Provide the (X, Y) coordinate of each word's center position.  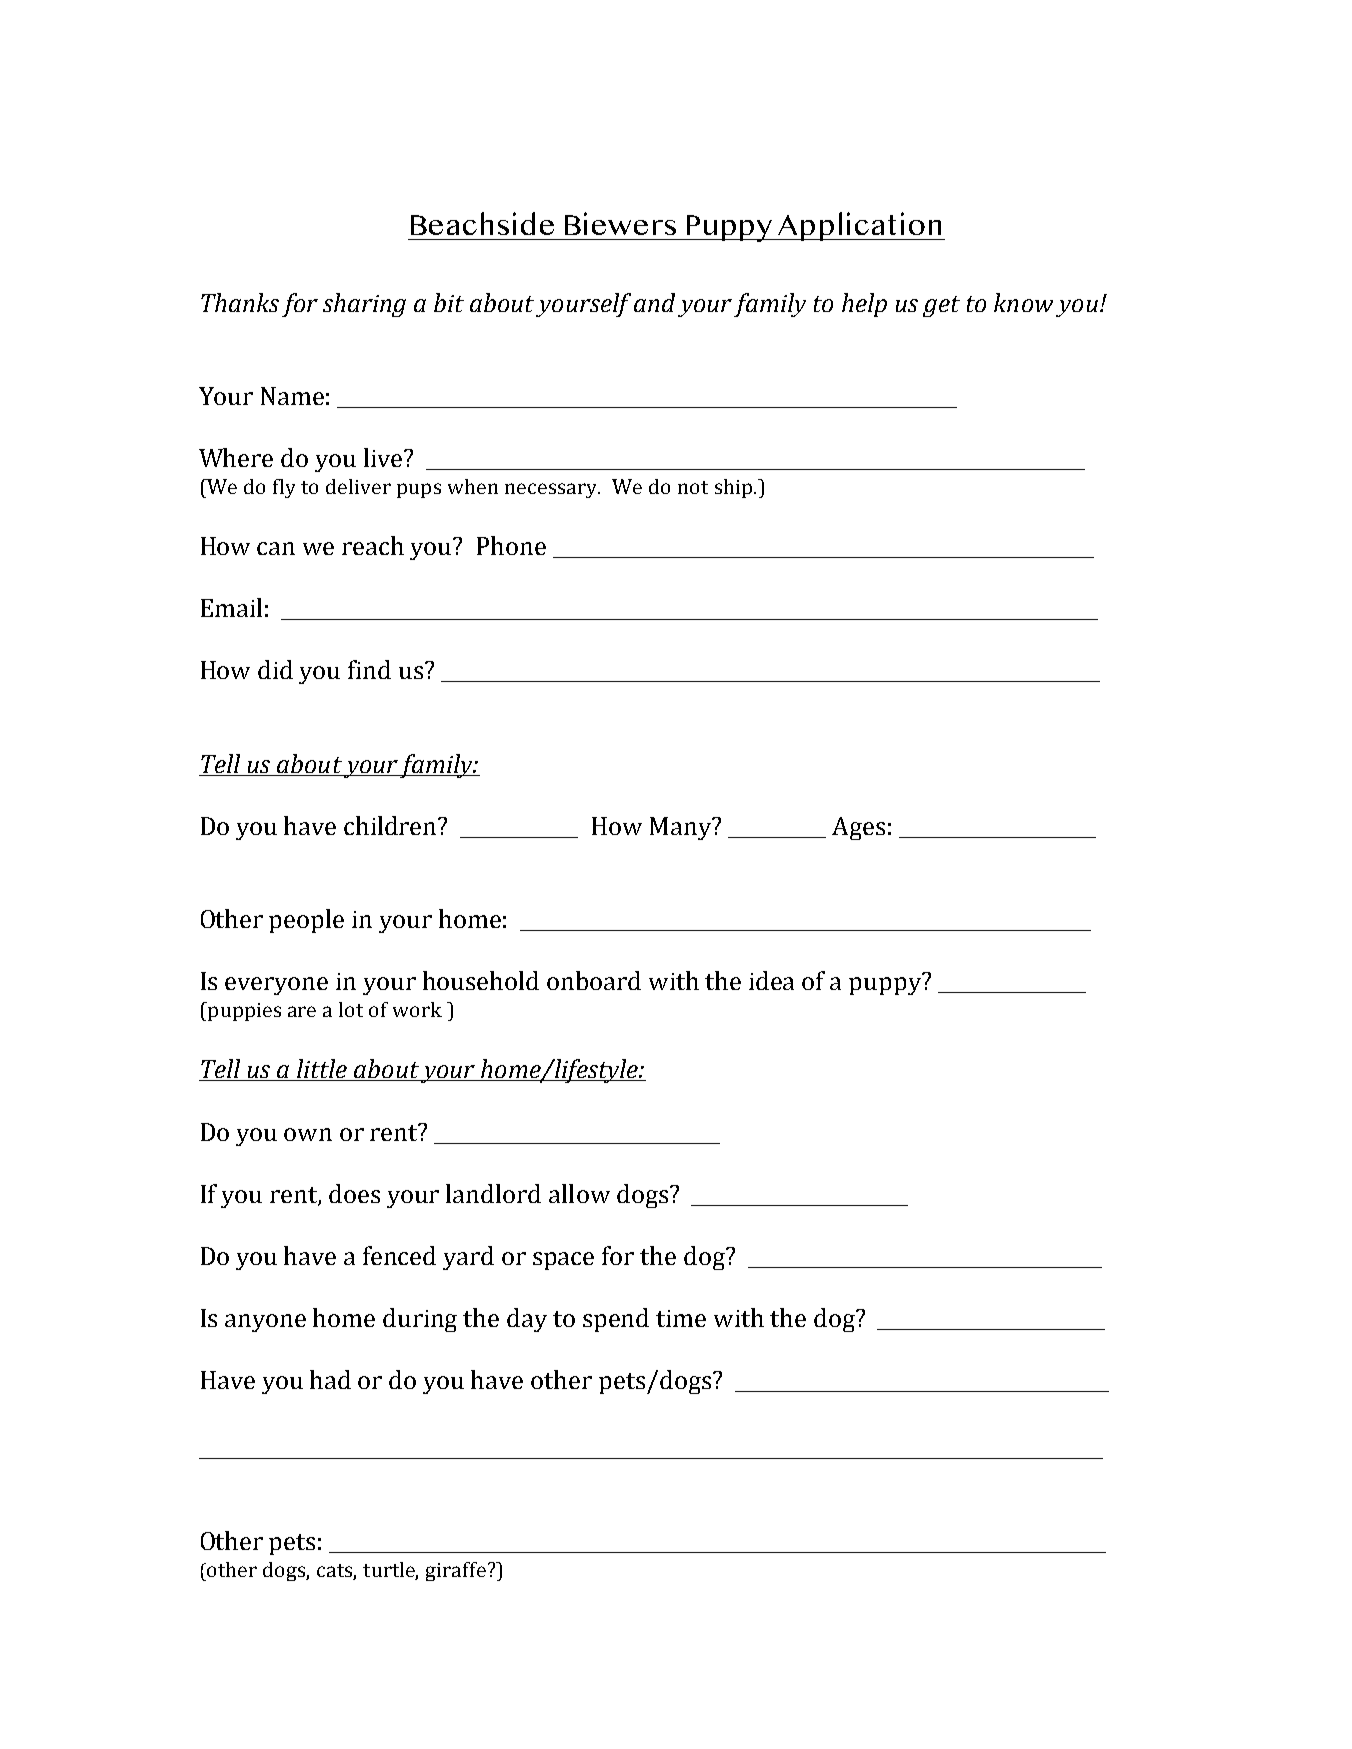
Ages (858, 828)
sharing (364, 305)
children (392, 825)
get (941, 306)
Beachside (482, 223)
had (330, 1379)
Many (682, 828)
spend (616, 1320)
